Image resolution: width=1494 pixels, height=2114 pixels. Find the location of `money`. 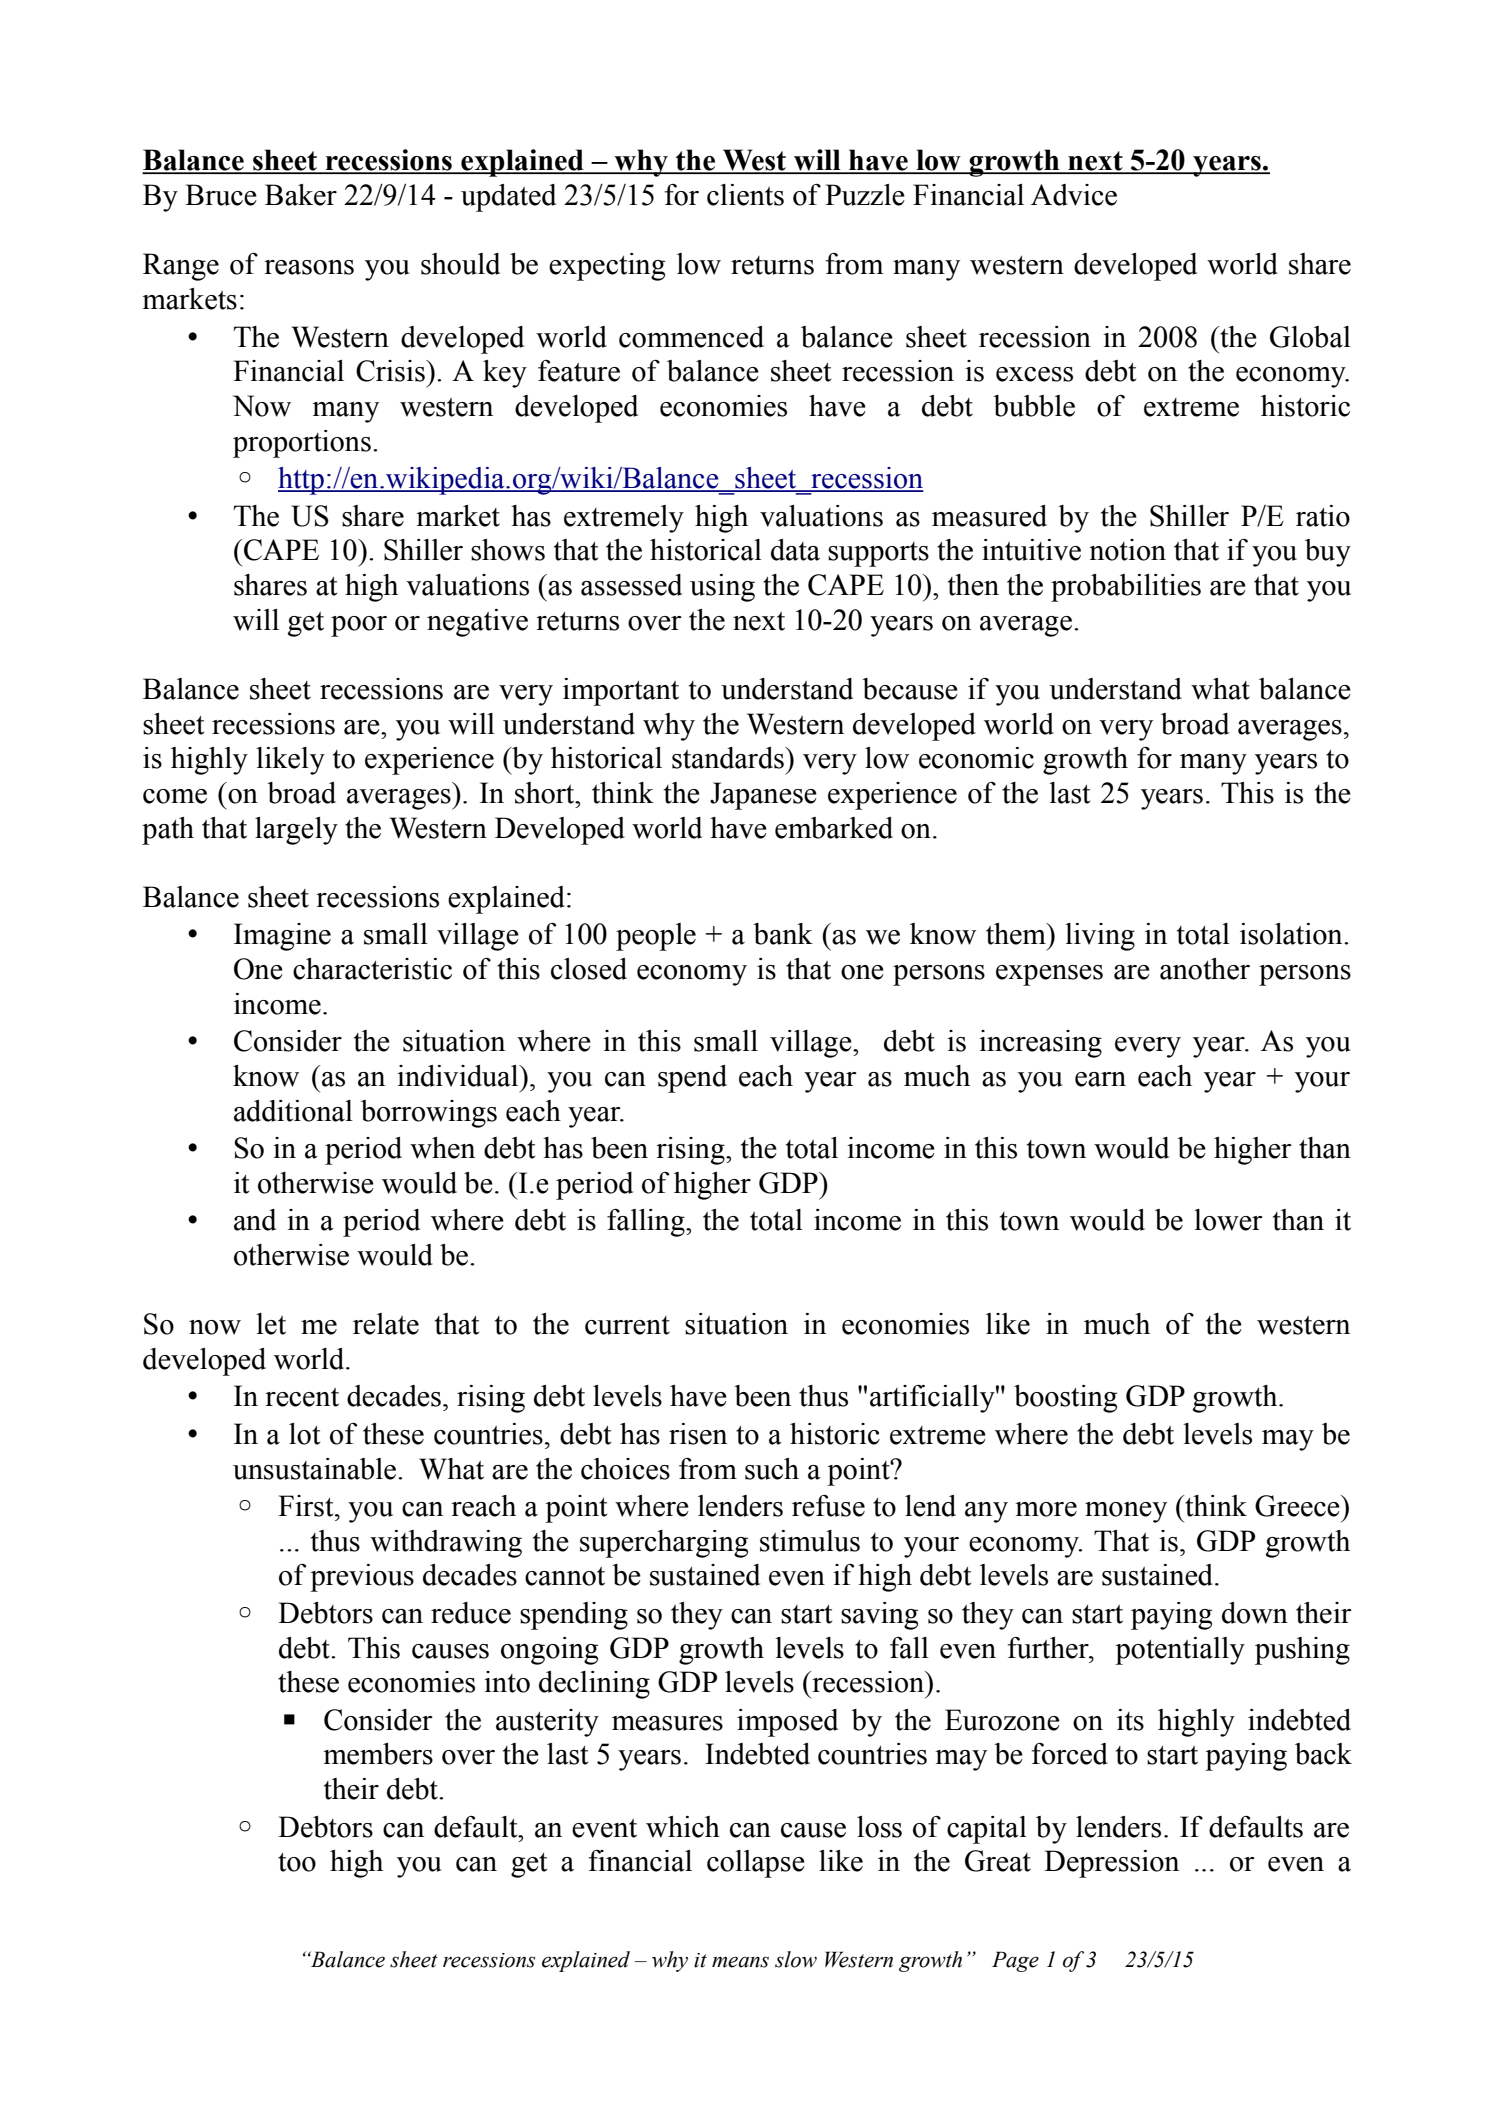

money is located at coordinates (1126, 1512).
